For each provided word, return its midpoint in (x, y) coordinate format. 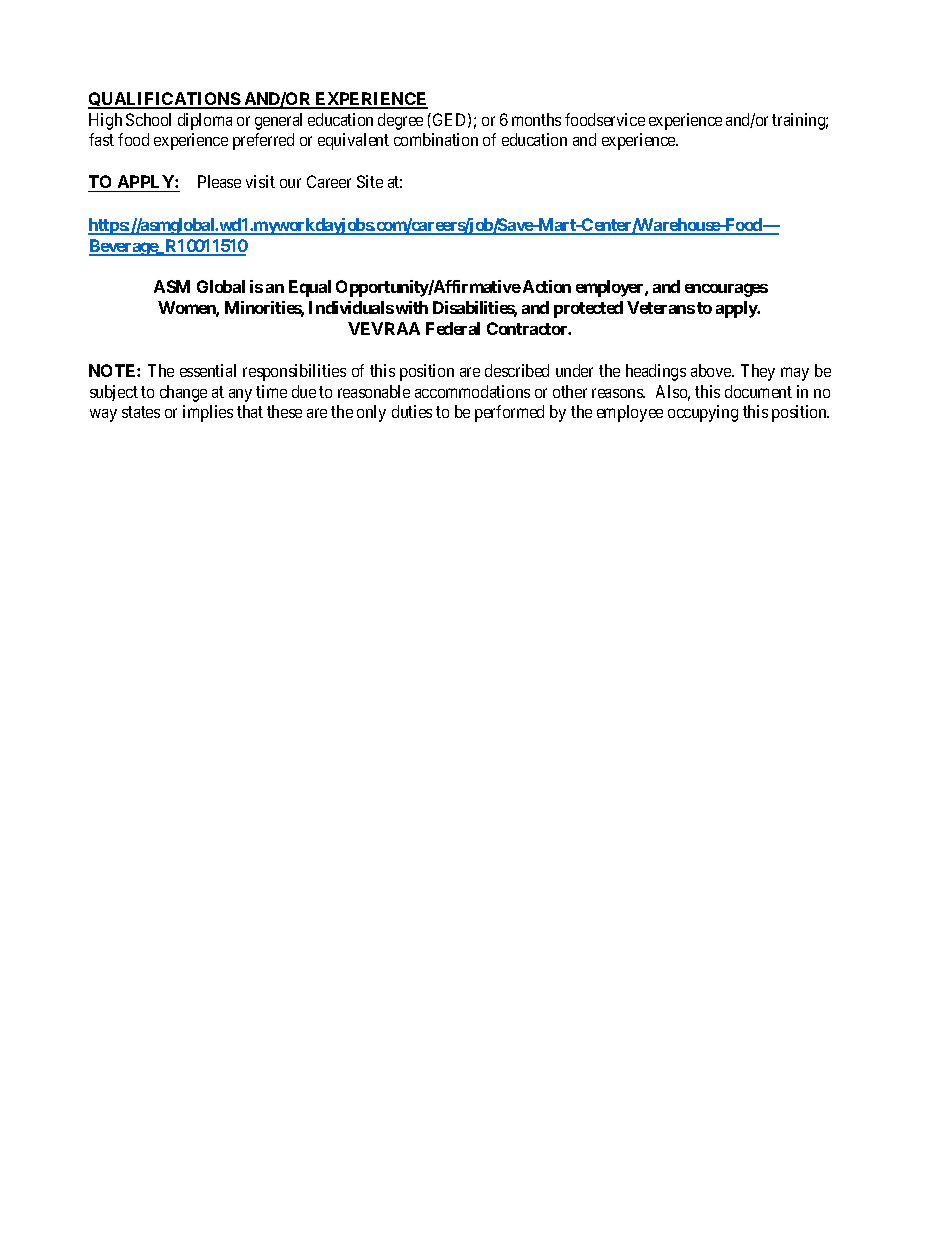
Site (370, 181)
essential (208, 370)
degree (400, 121)
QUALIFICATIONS (165, 100)
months (536, 119)
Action (545, 286)
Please (219, 181)
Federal (453, 328)
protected (588, 309)
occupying (703, 413)
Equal (310, 288)
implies (208, 413)
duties (412, 411)
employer (611, 288)
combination (436, 139)
